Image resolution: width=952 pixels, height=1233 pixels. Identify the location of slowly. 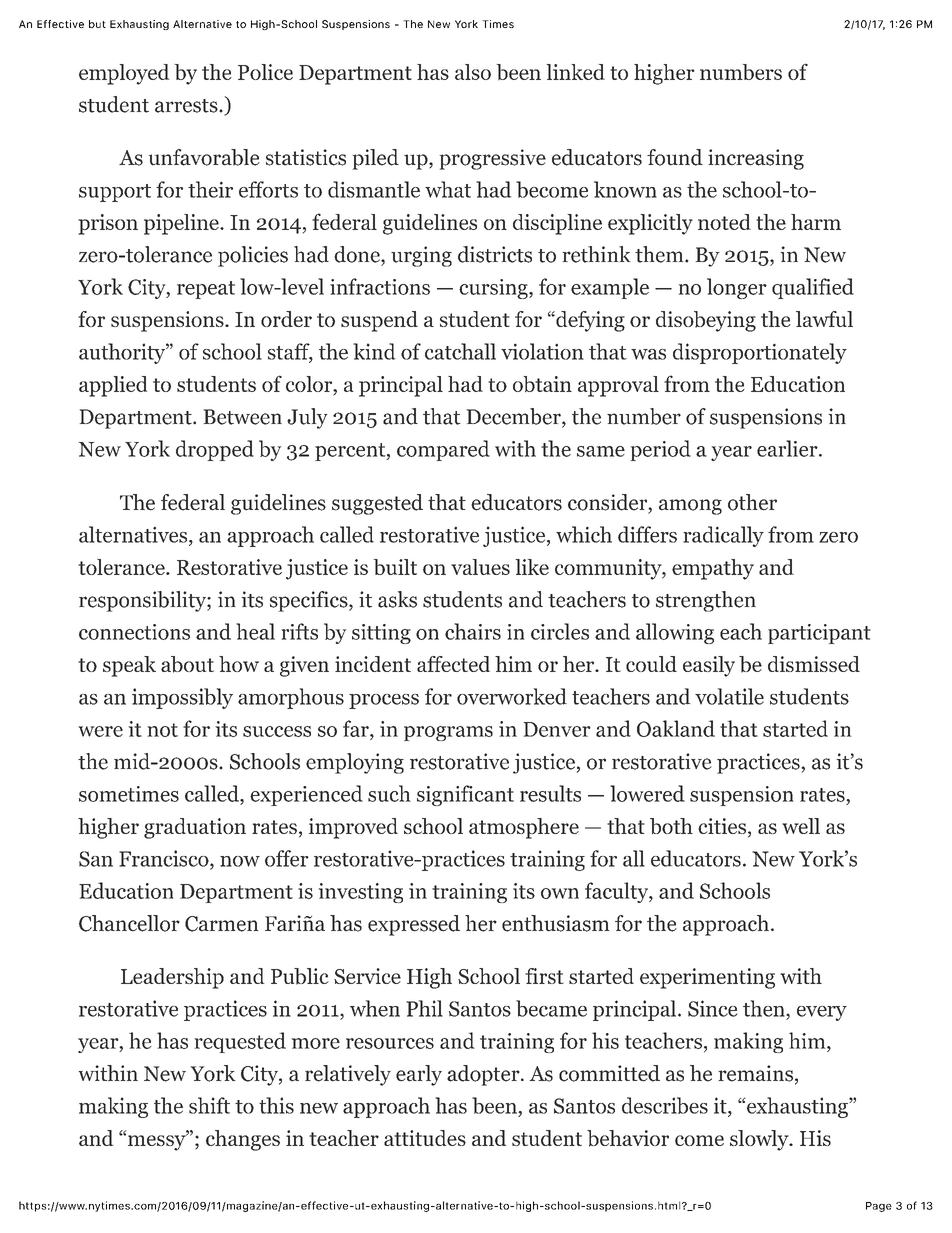
(760, 1140).
